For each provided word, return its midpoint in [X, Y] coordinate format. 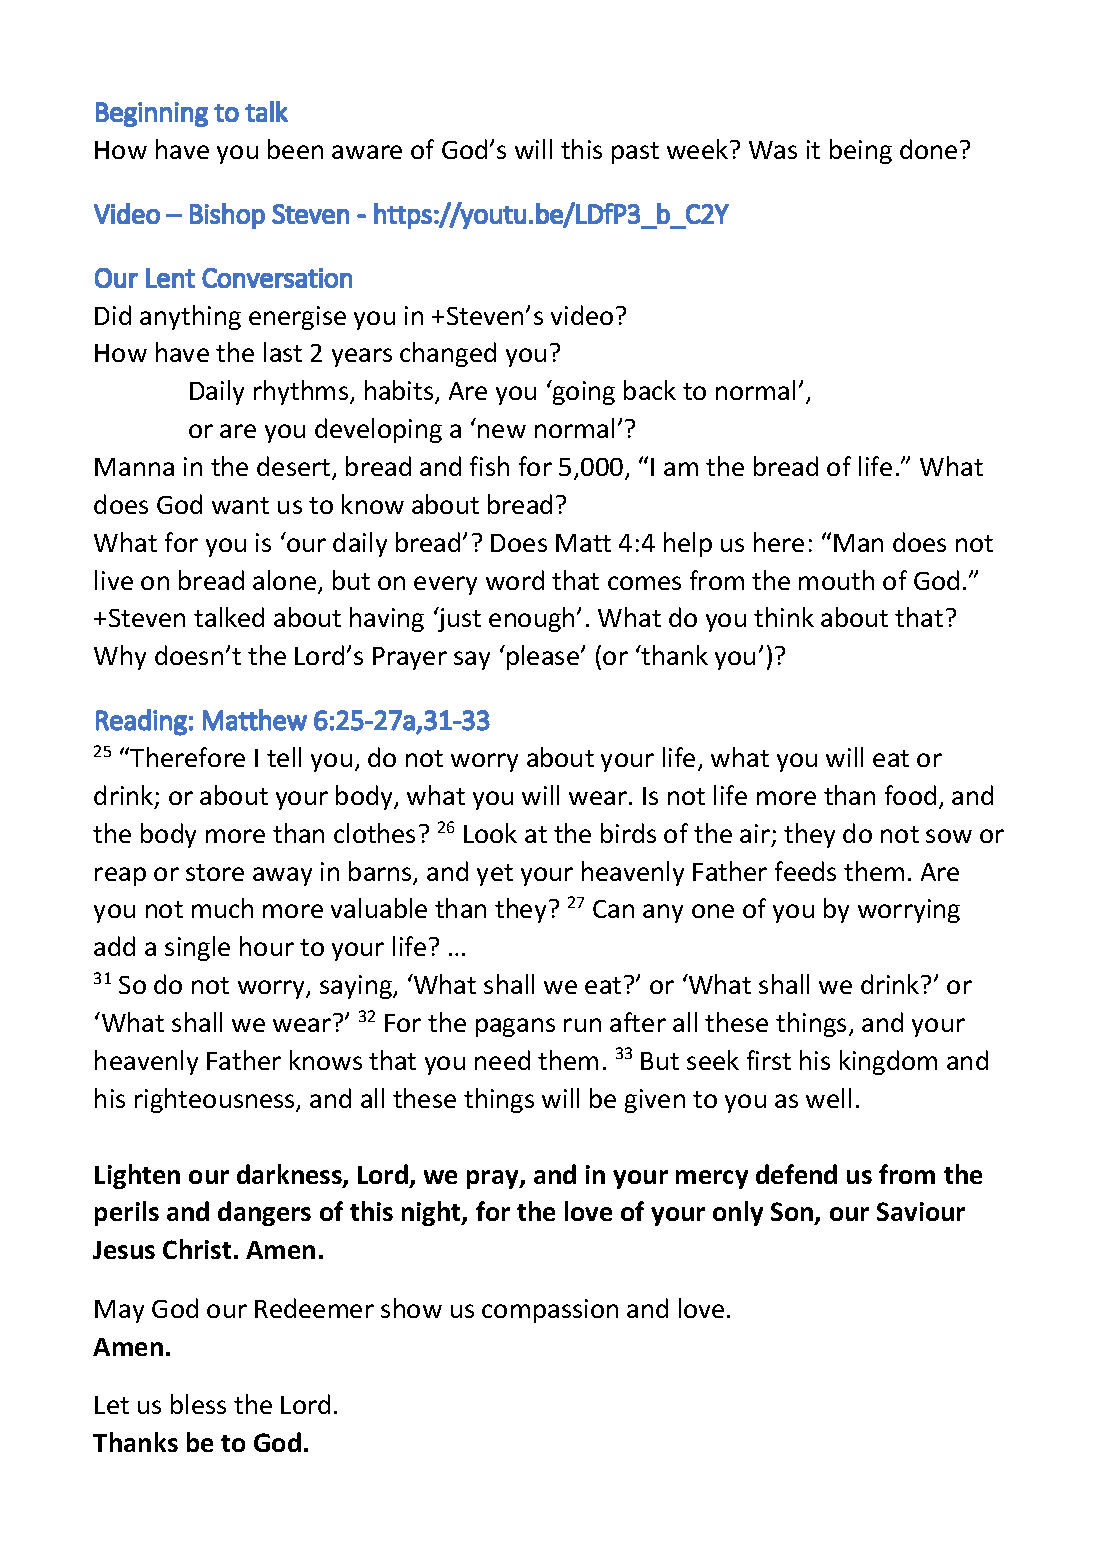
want [240, 505]
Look [490, 833]
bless [198, 1404]
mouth [836, 580]
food [910, 795]
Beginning [152, 114]
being [861, 151]
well [828, 1098]
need [502, 1060]
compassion [550, 1311]
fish [489, 466]
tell [284, 757]
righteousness [216, 1100]
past [635, 153]
